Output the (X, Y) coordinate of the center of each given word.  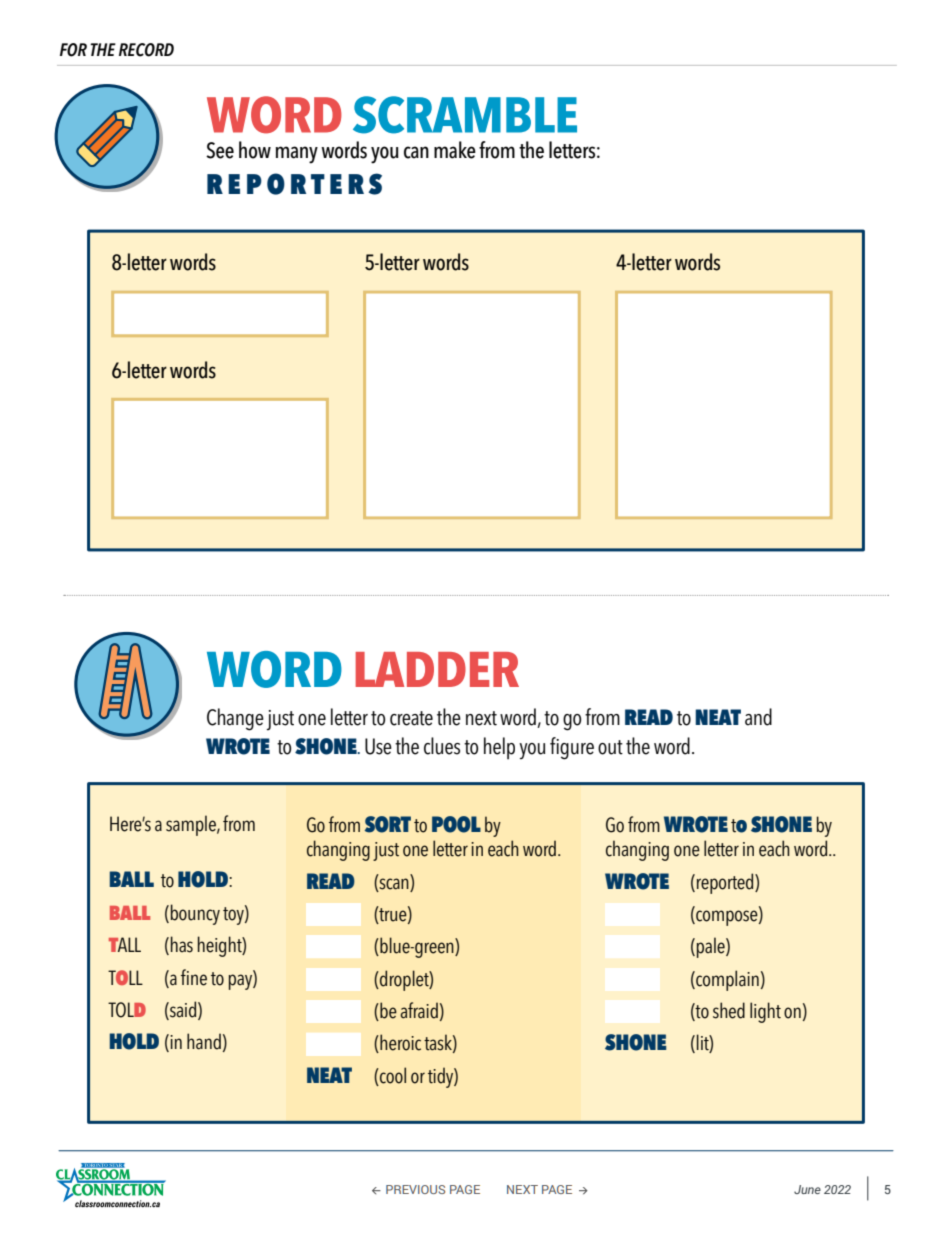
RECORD (146, 50)
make (455, 150)
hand (204, 1041)
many (297, 155)
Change (235, 719)
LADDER (437, 669)
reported (726, 883)
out (610, 747)
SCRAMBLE (465, 115)
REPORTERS (294, 184)
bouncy (195, 914)
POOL (456, 824)
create (411, 718)
